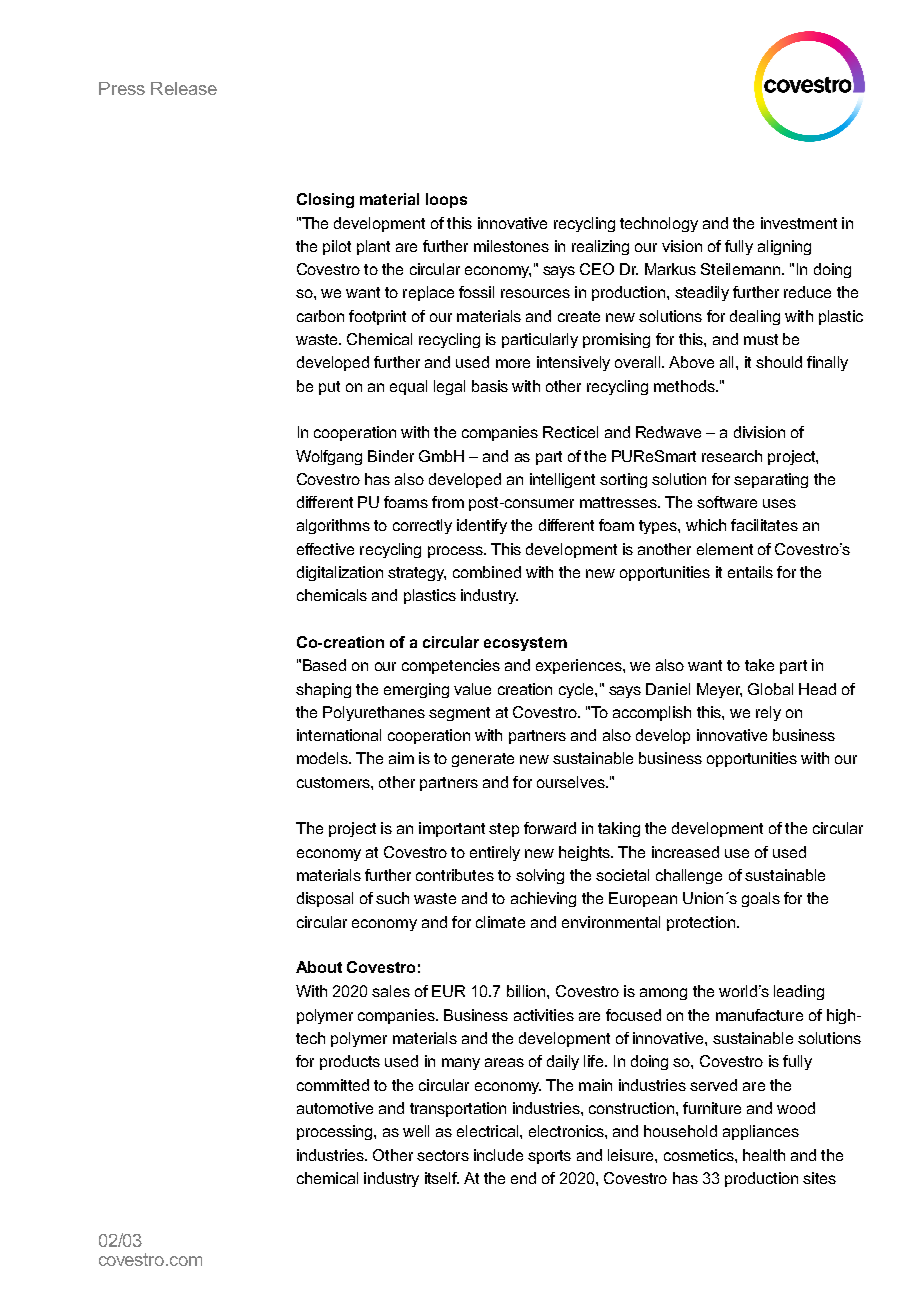  I want to click on research, so click(732, 456).
